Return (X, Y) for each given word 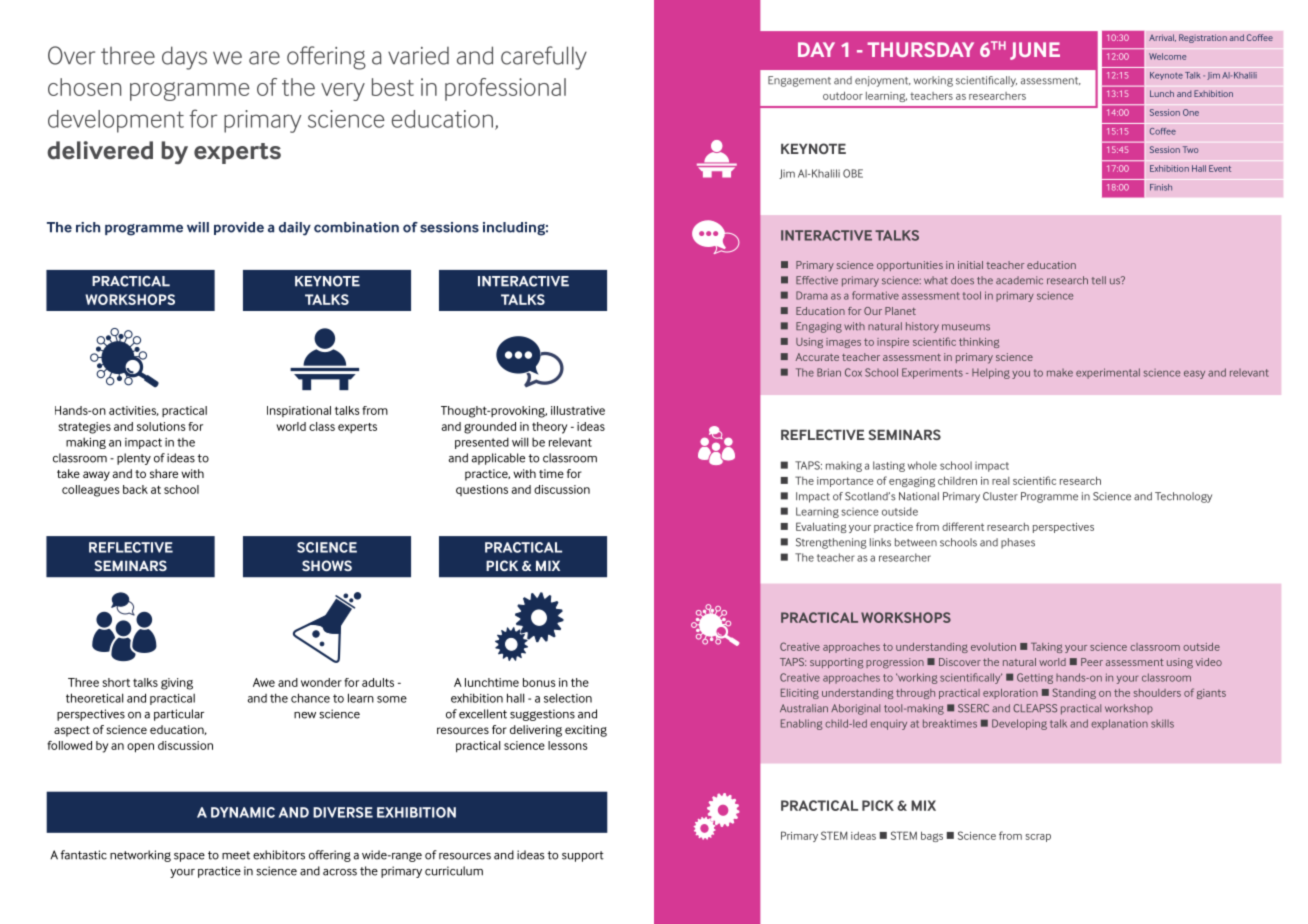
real (1001, 481)
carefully (544, 58)
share (164, 473)
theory (549, 428)
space (189, 857)
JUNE (1035, 51)
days (184, 58)
